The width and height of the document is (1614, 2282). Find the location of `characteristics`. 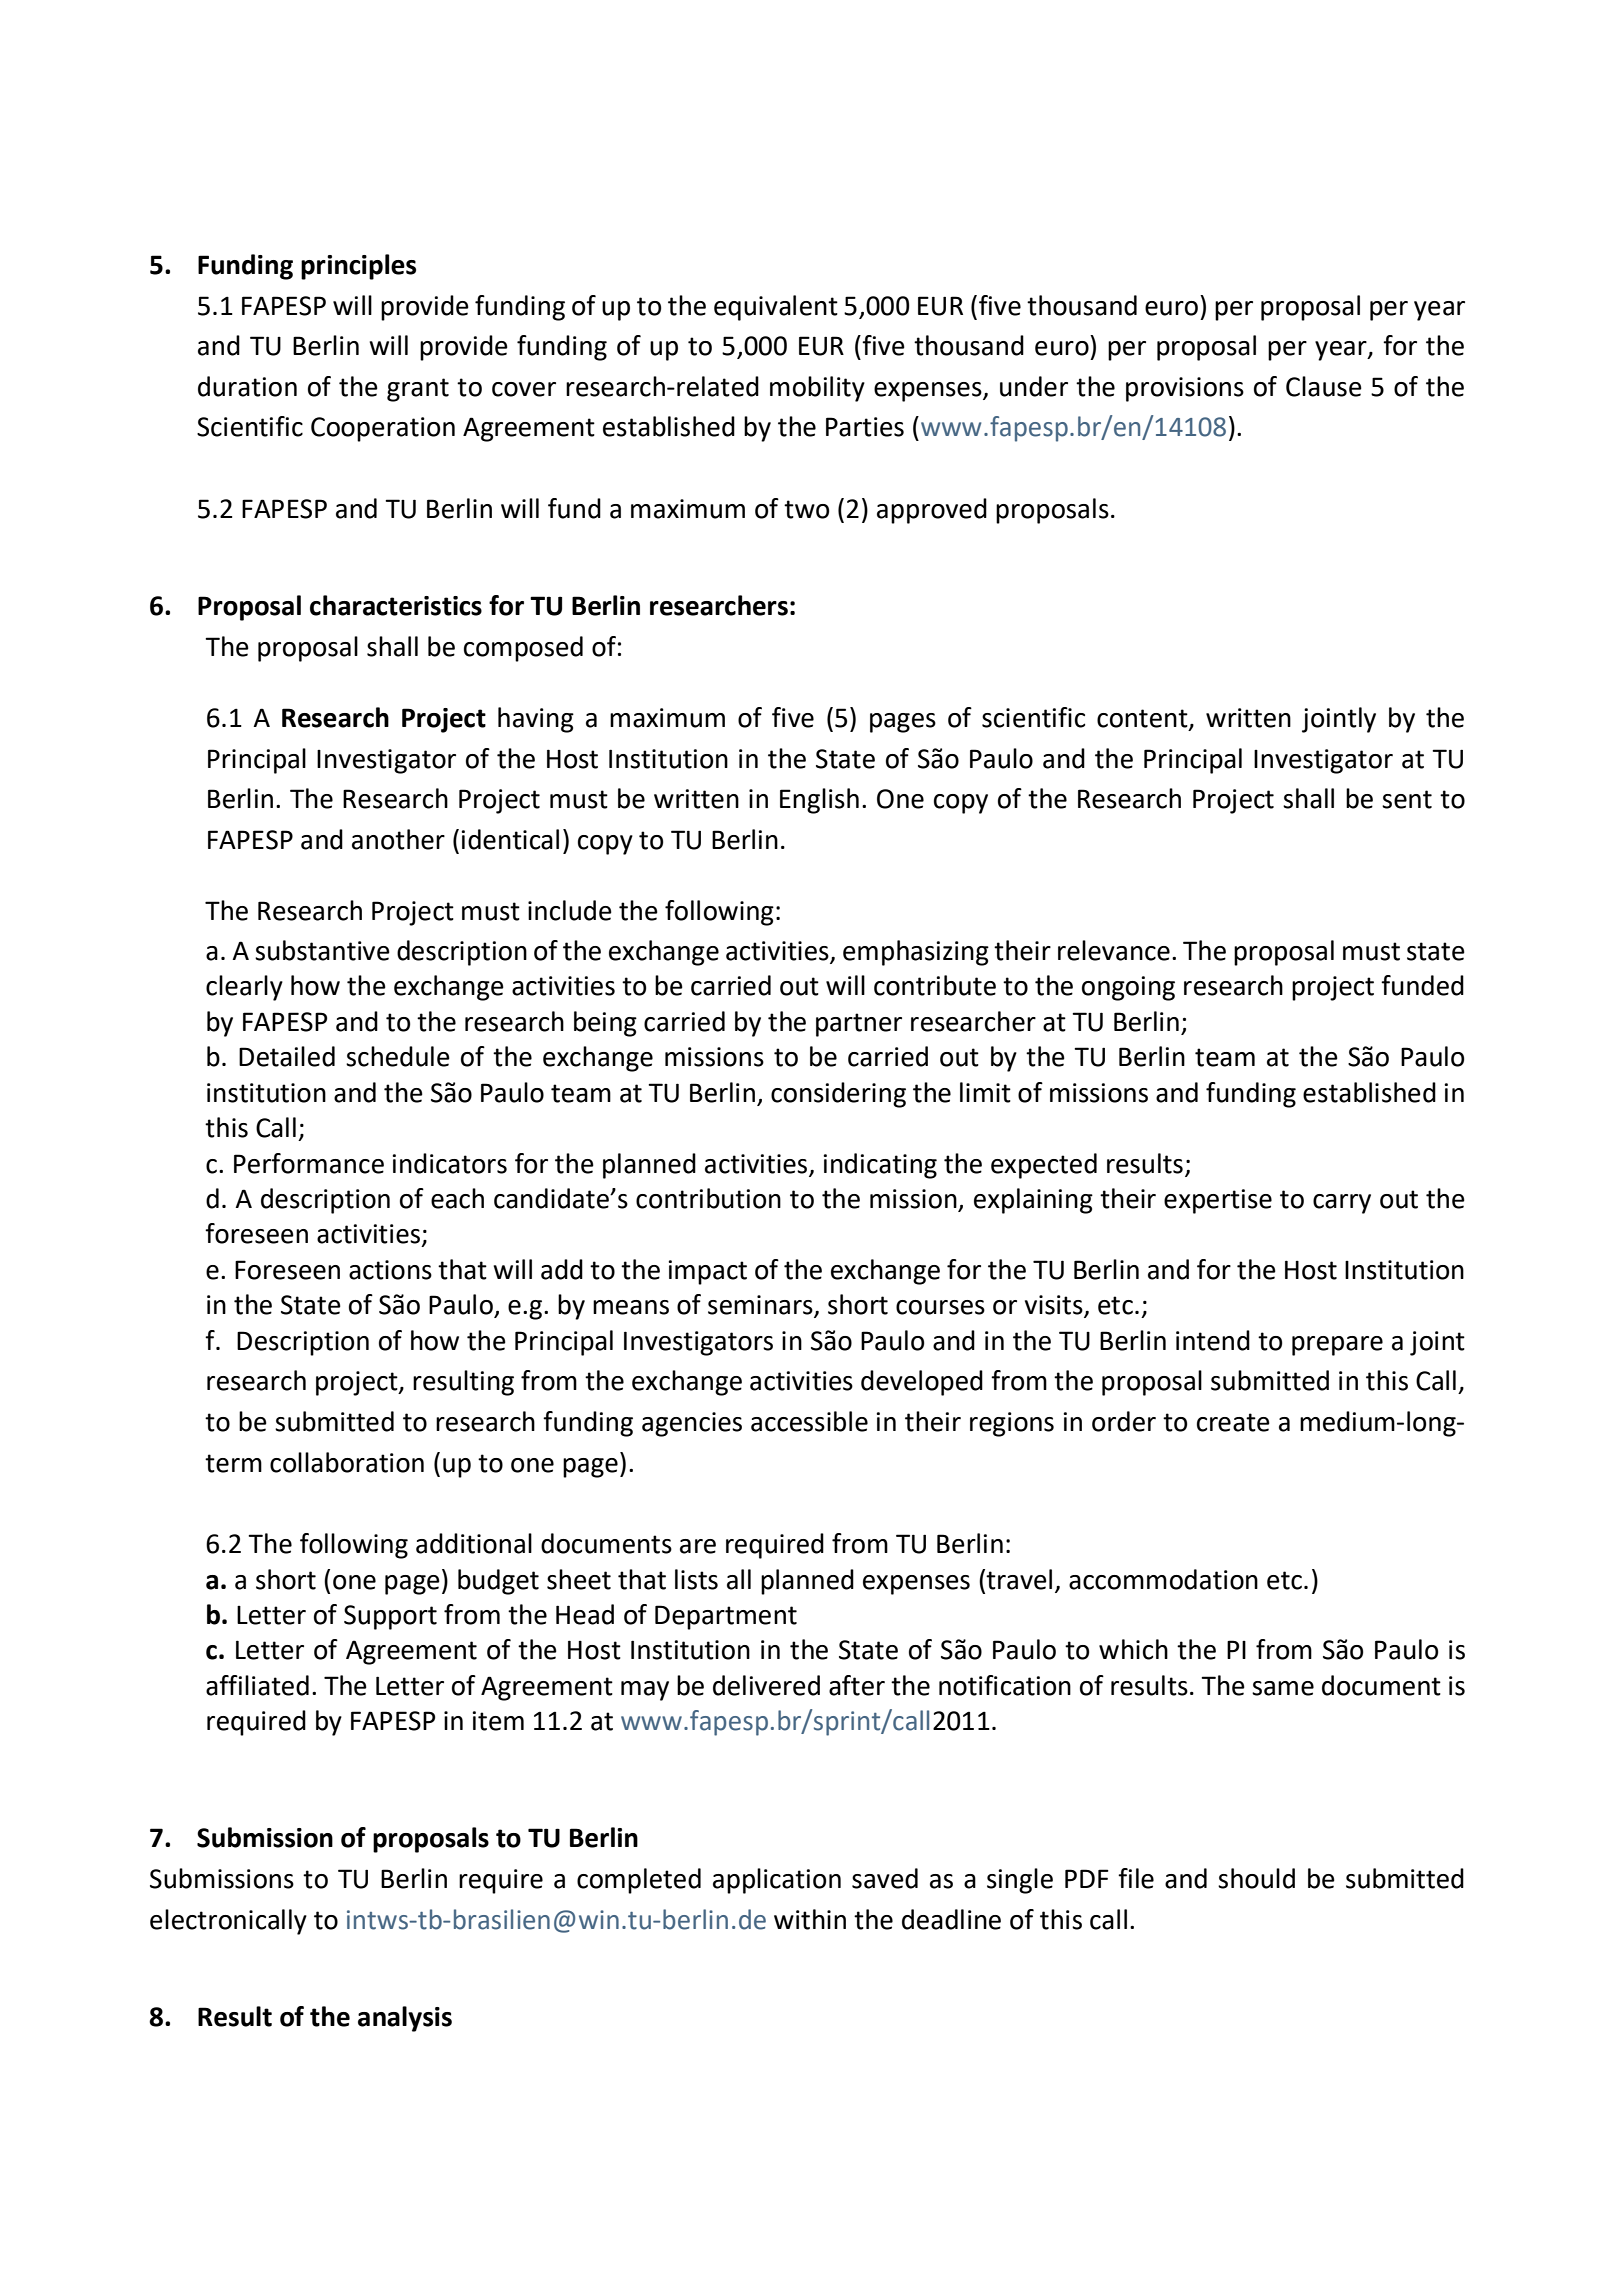

characteristics is located at coordinates (396, 605).
